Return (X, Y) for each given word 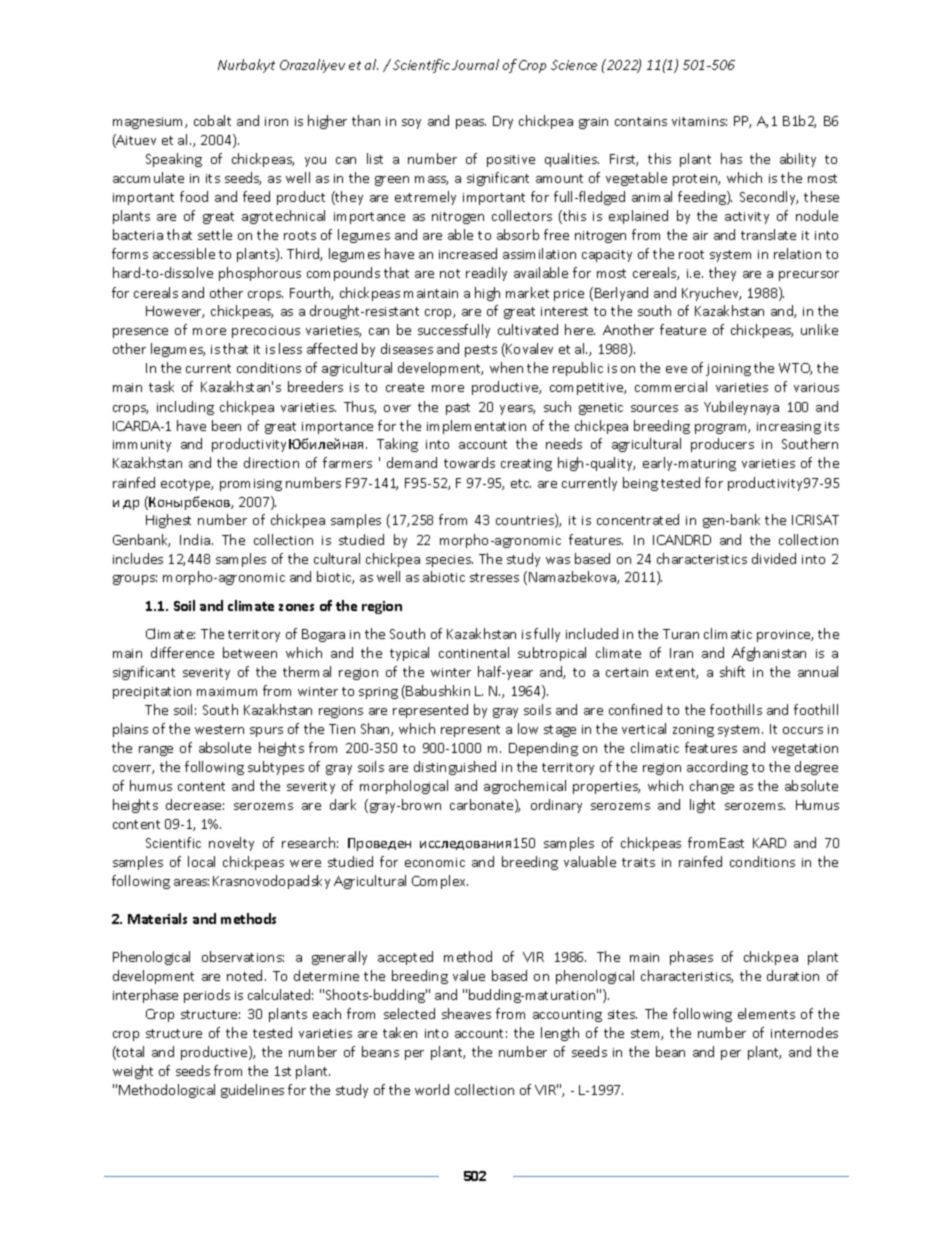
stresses (494, 577)
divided (774, 558)
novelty (231, 844)
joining (728, 370)
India (195, 539)
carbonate (483, 806)
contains (641, 121)
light (702, 806)
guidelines (252, 1091)
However (175, 312)
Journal (475, 64)
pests (481, 351)
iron (276, 121)
